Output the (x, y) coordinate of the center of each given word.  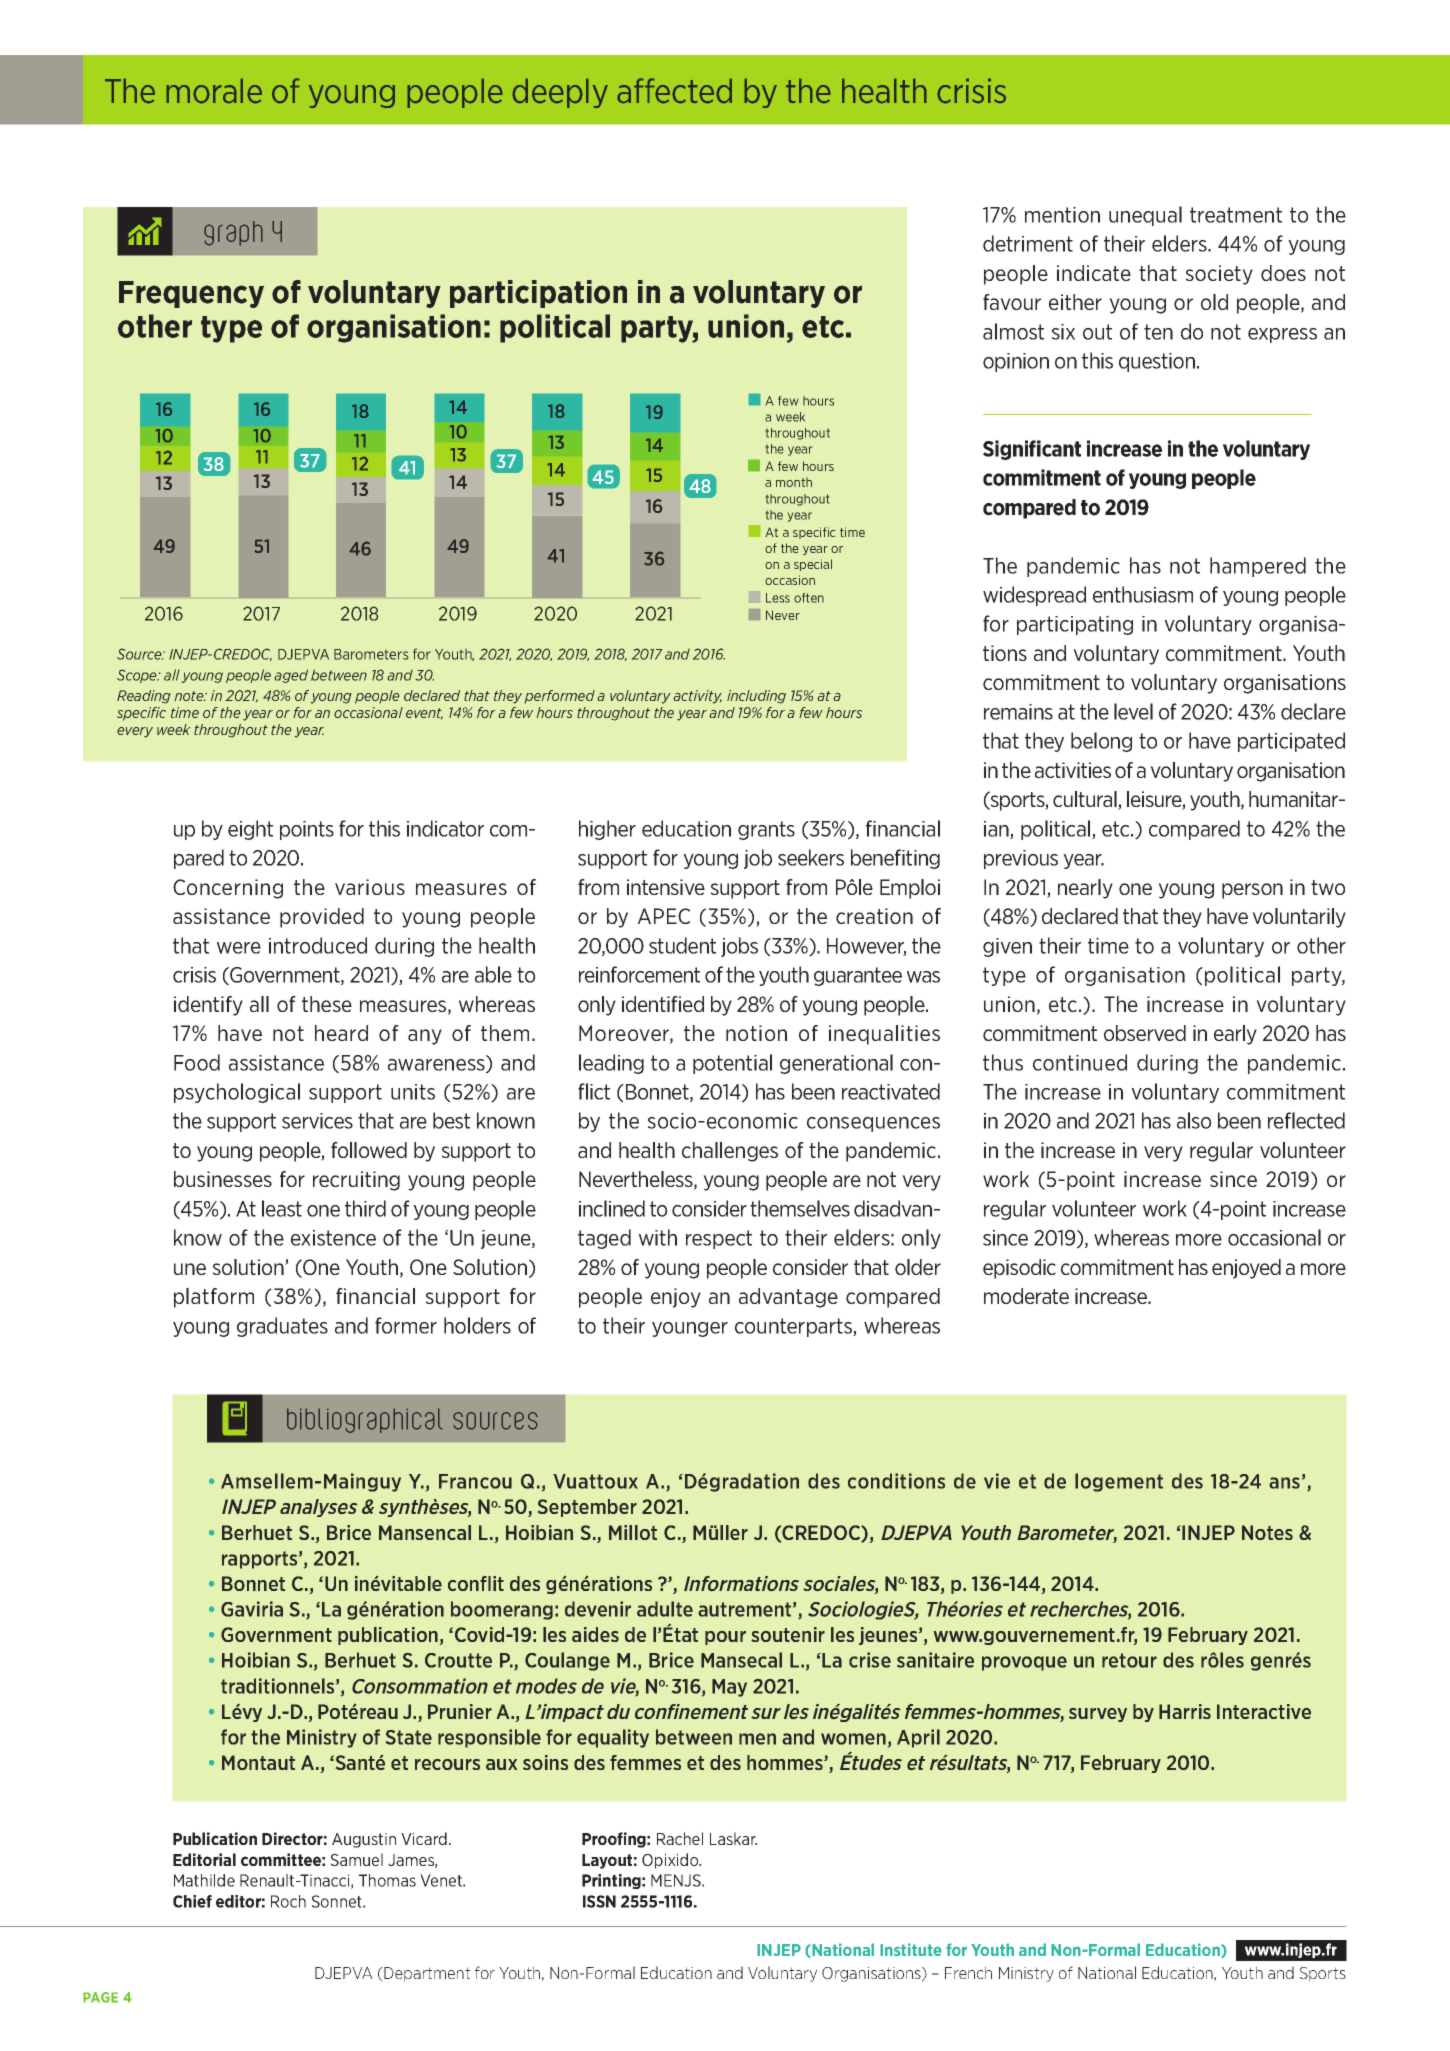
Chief (192, 1901)
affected (674, 91)
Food (197, 1062)
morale (214, 91)
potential (732, 1064)
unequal (1145, 216)
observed (1145, 1033)
